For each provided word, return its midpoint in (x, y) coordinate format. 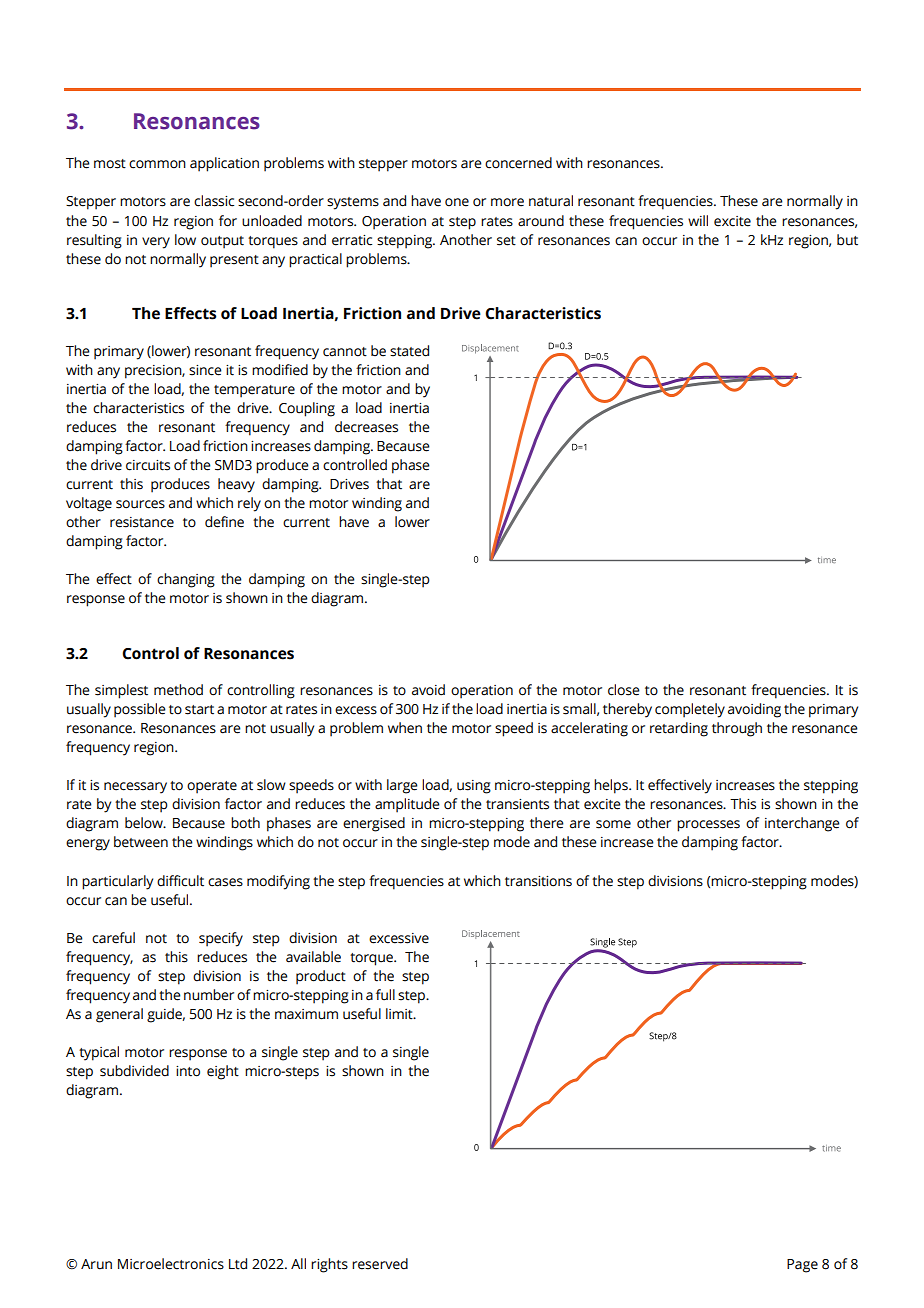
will (698, 220)
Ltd (238, 1264)
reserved (380, 1264)
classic (214, 201)
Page (802, 1266)
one (457, 202)
